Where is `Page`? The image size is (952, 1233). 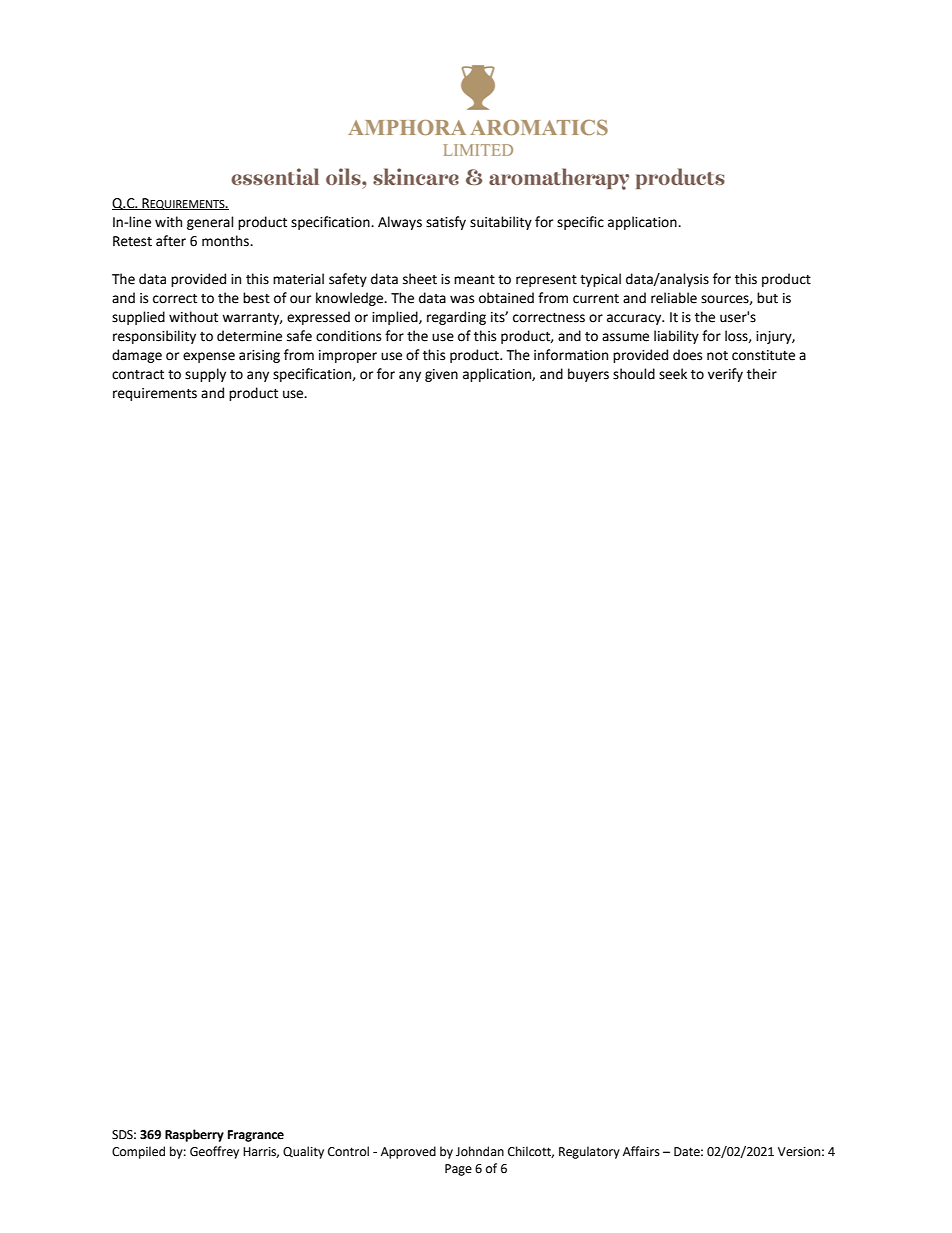
Page is located at coordinates (458, 1170).
